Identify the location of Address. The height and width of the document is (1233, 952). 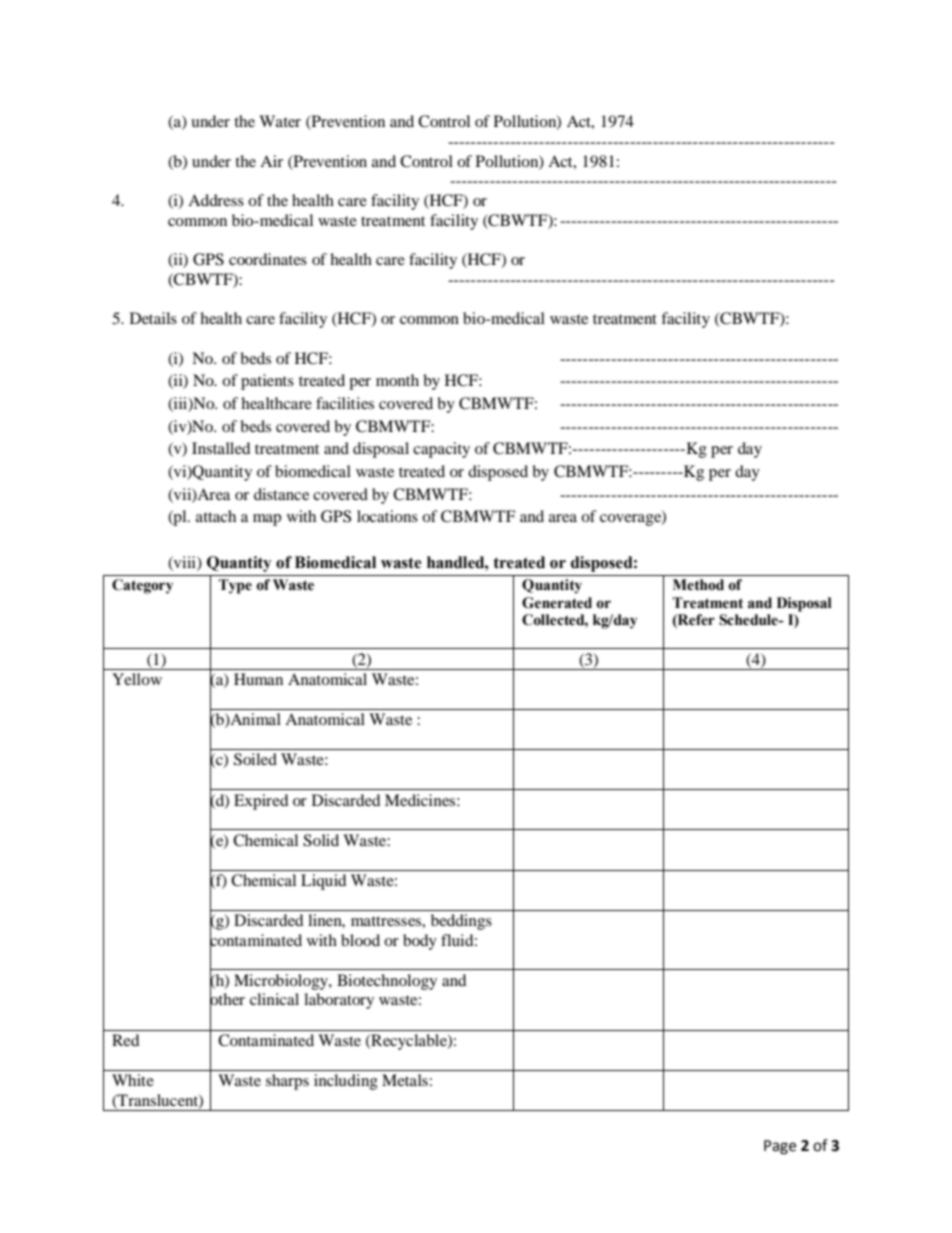
(216, 200).
